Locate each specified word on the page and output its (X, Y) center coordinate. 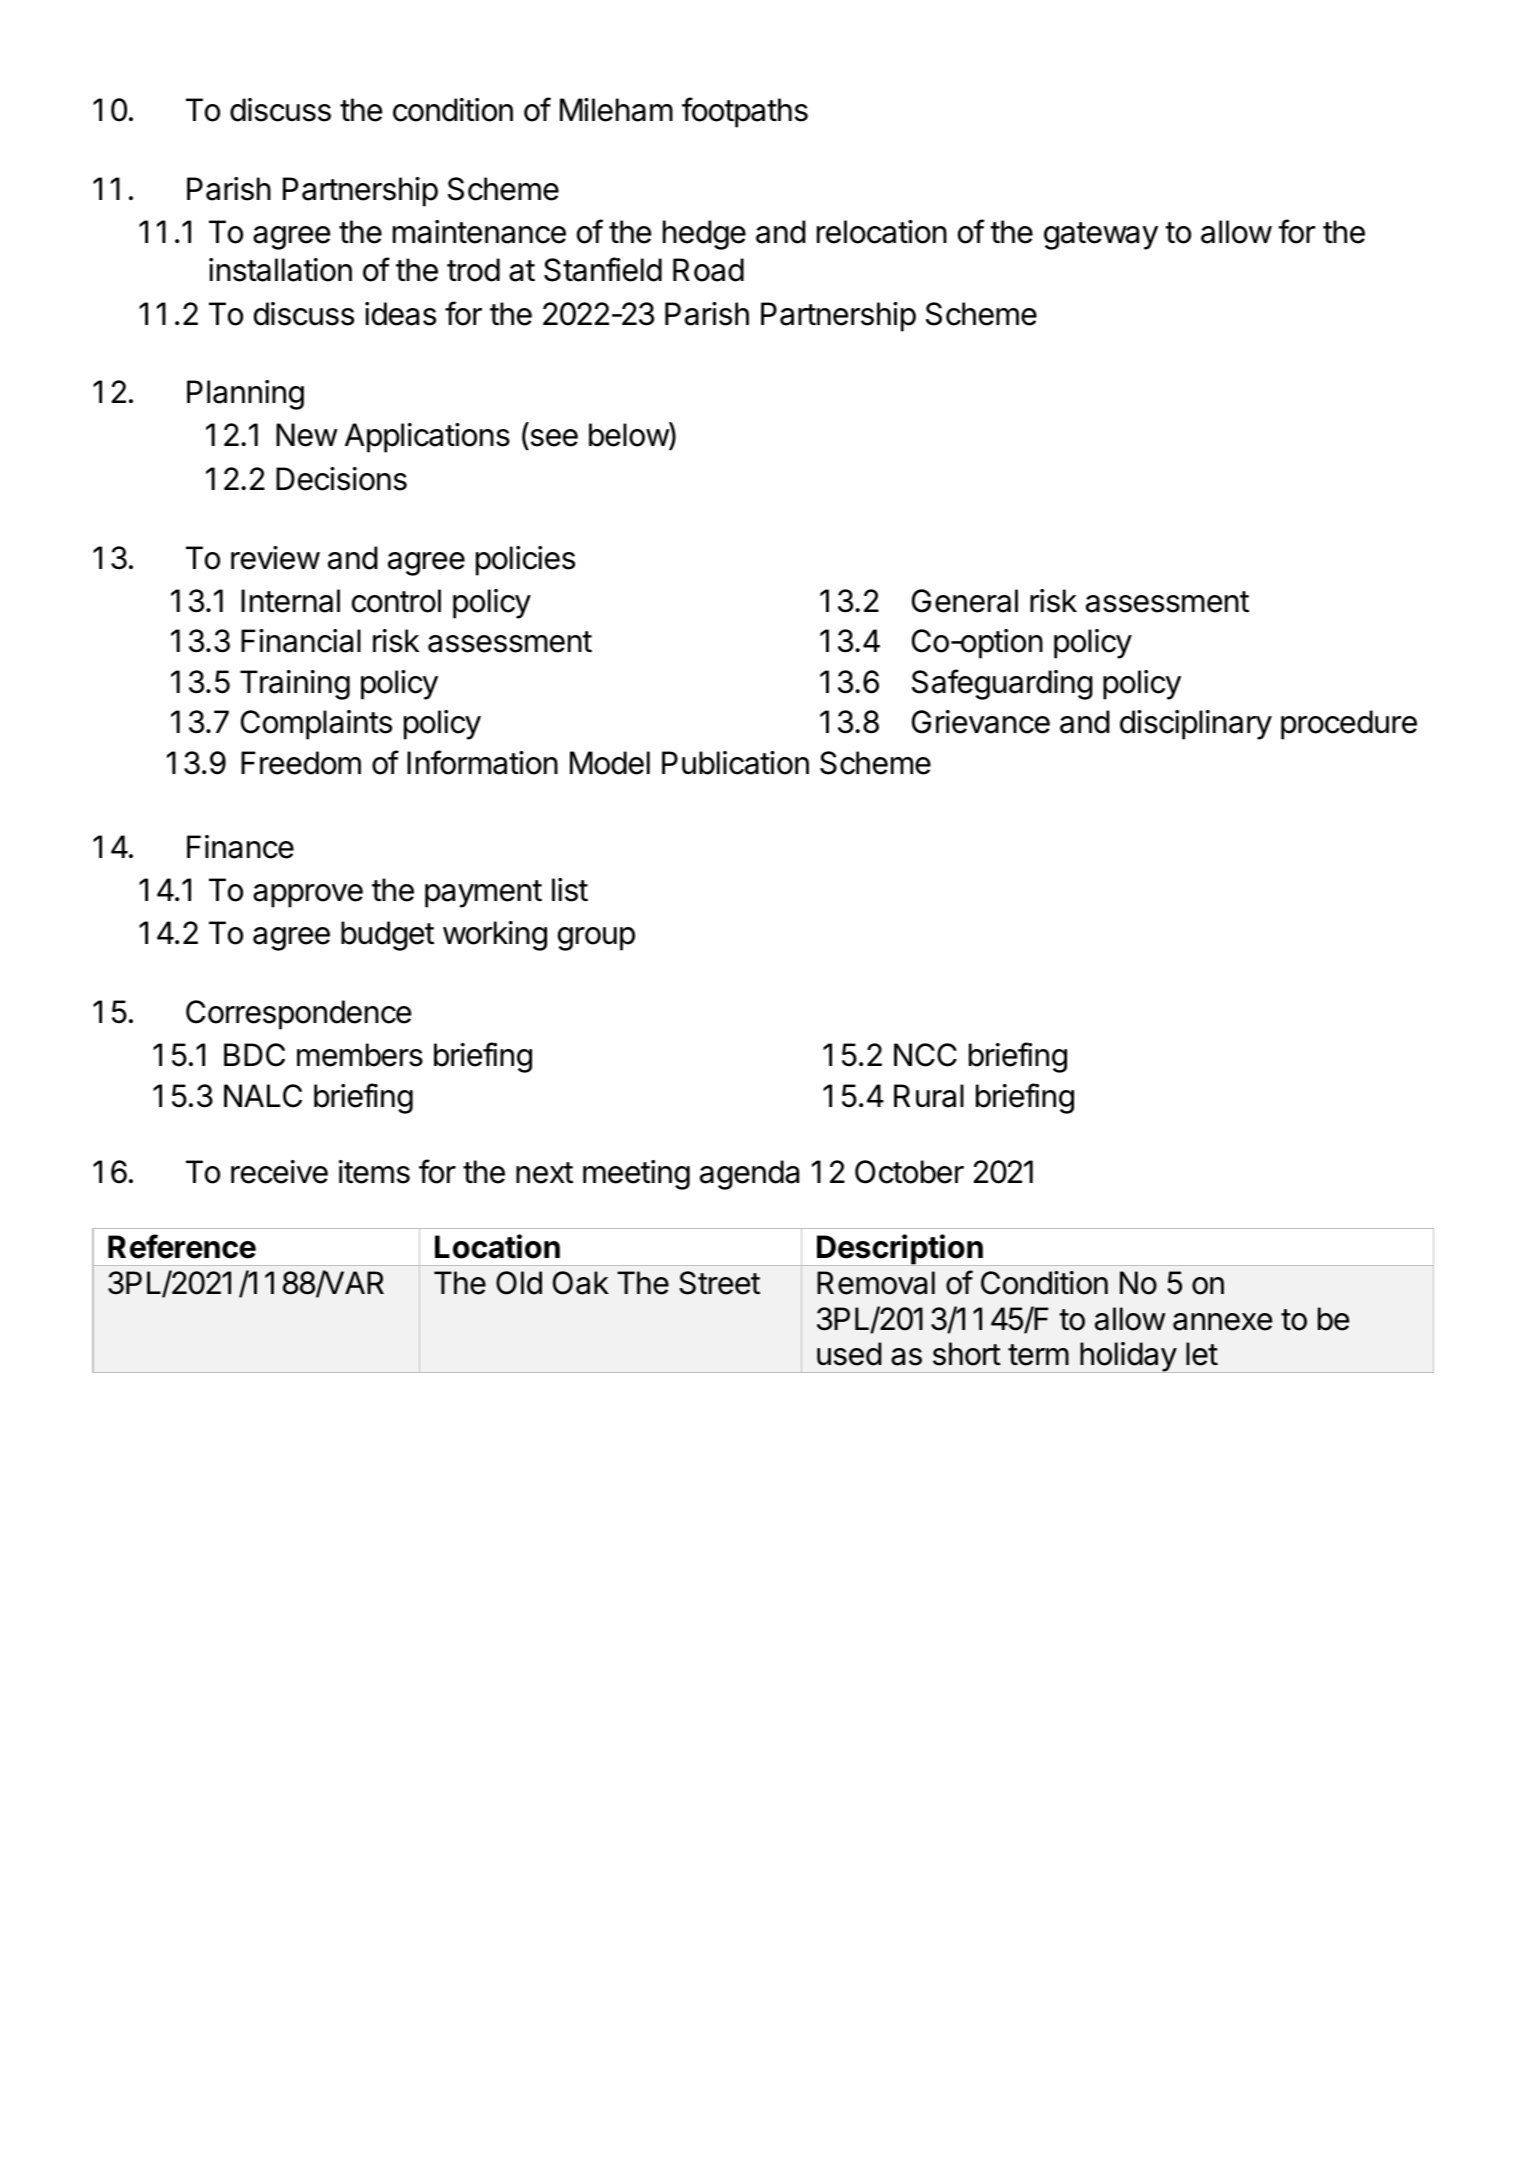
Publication (735, 763)
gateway (1101, 236)
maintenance (479, 232)
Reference (182, 1246)
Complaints (316, 725)
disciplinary (1196, 725)
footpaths (745, 112)
